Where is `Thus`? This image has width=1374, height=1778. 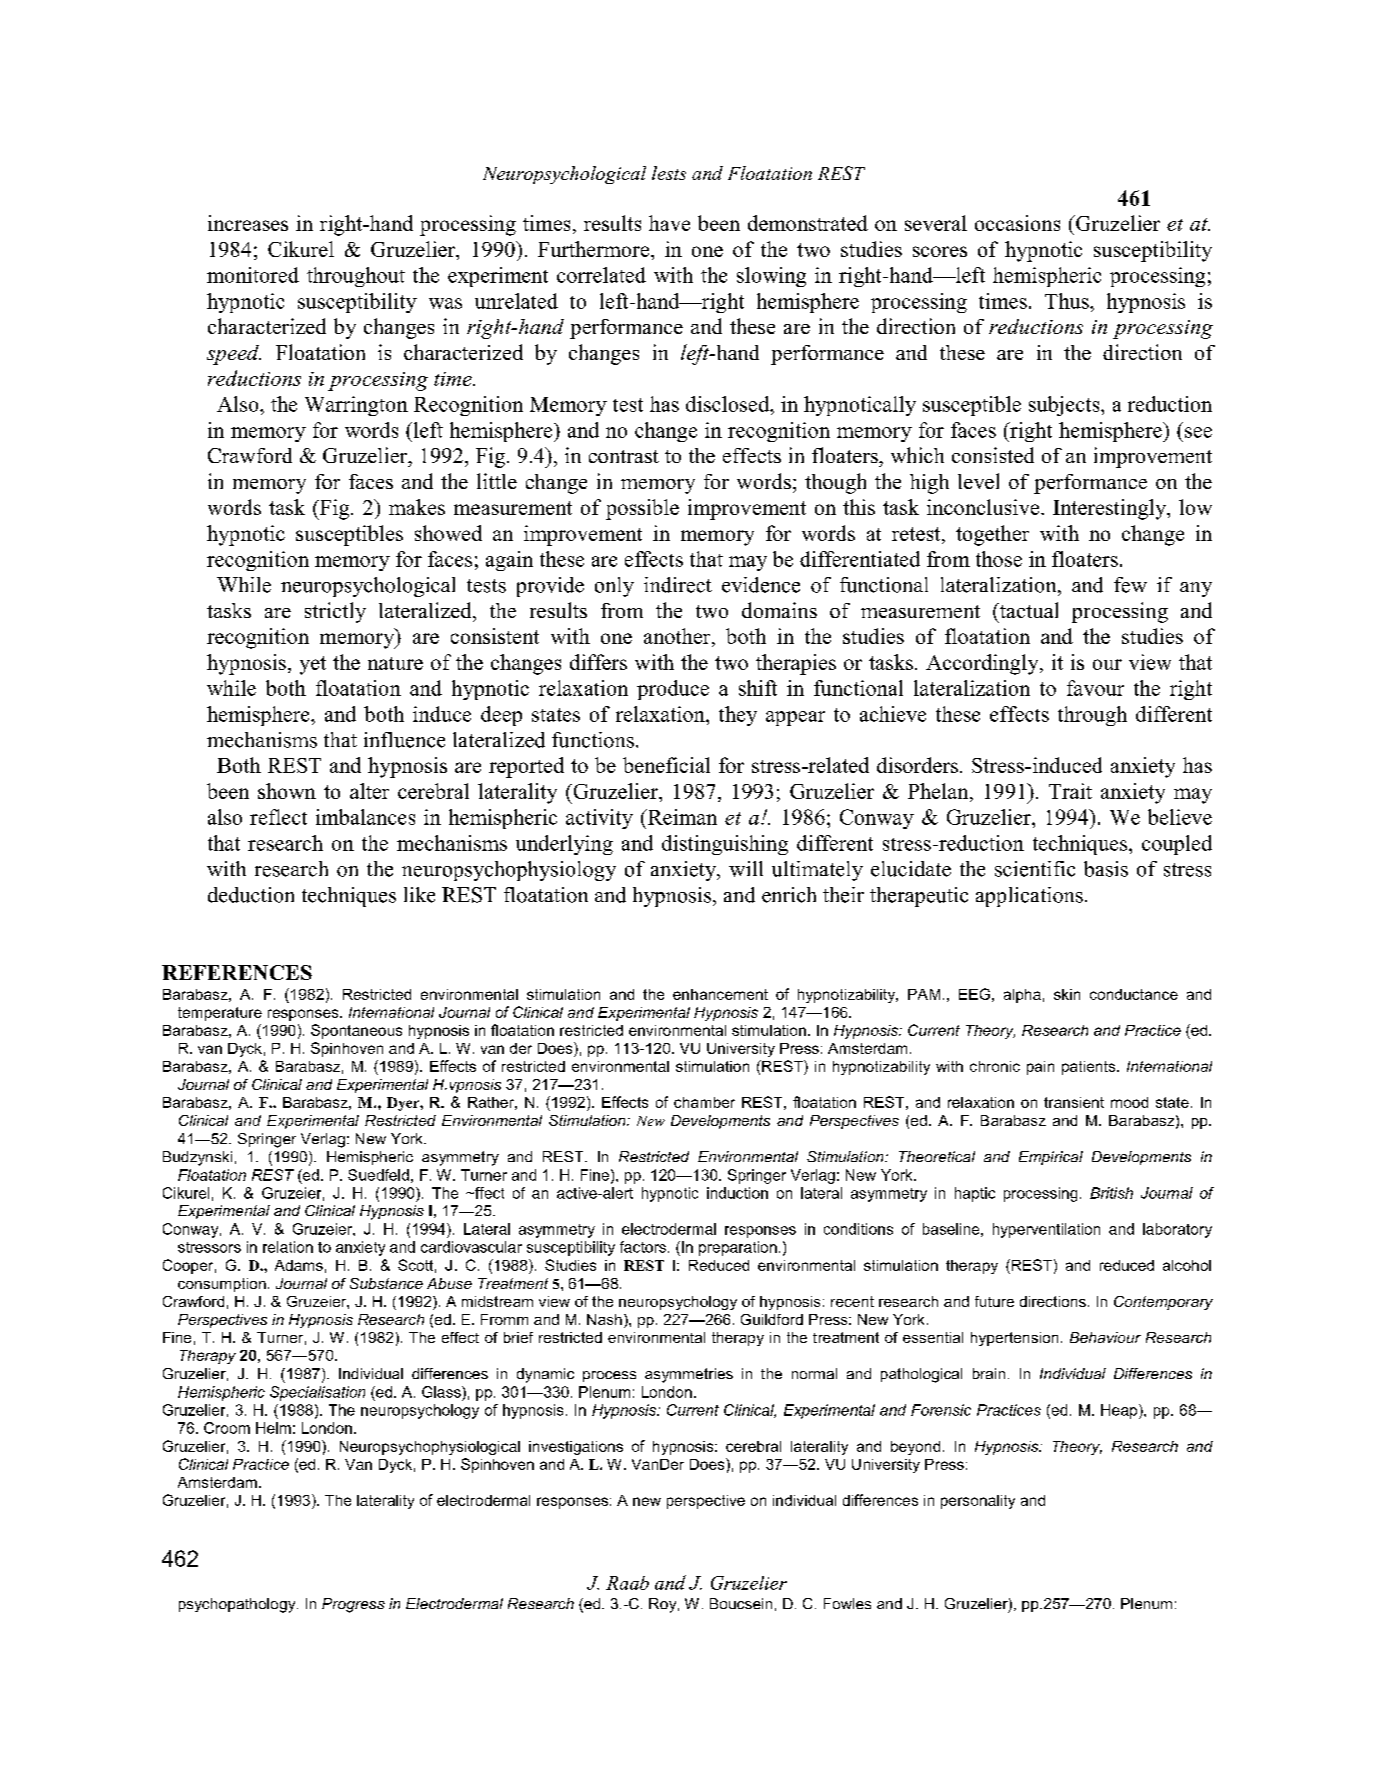 Thus is located at coordinates (1068, 301).
